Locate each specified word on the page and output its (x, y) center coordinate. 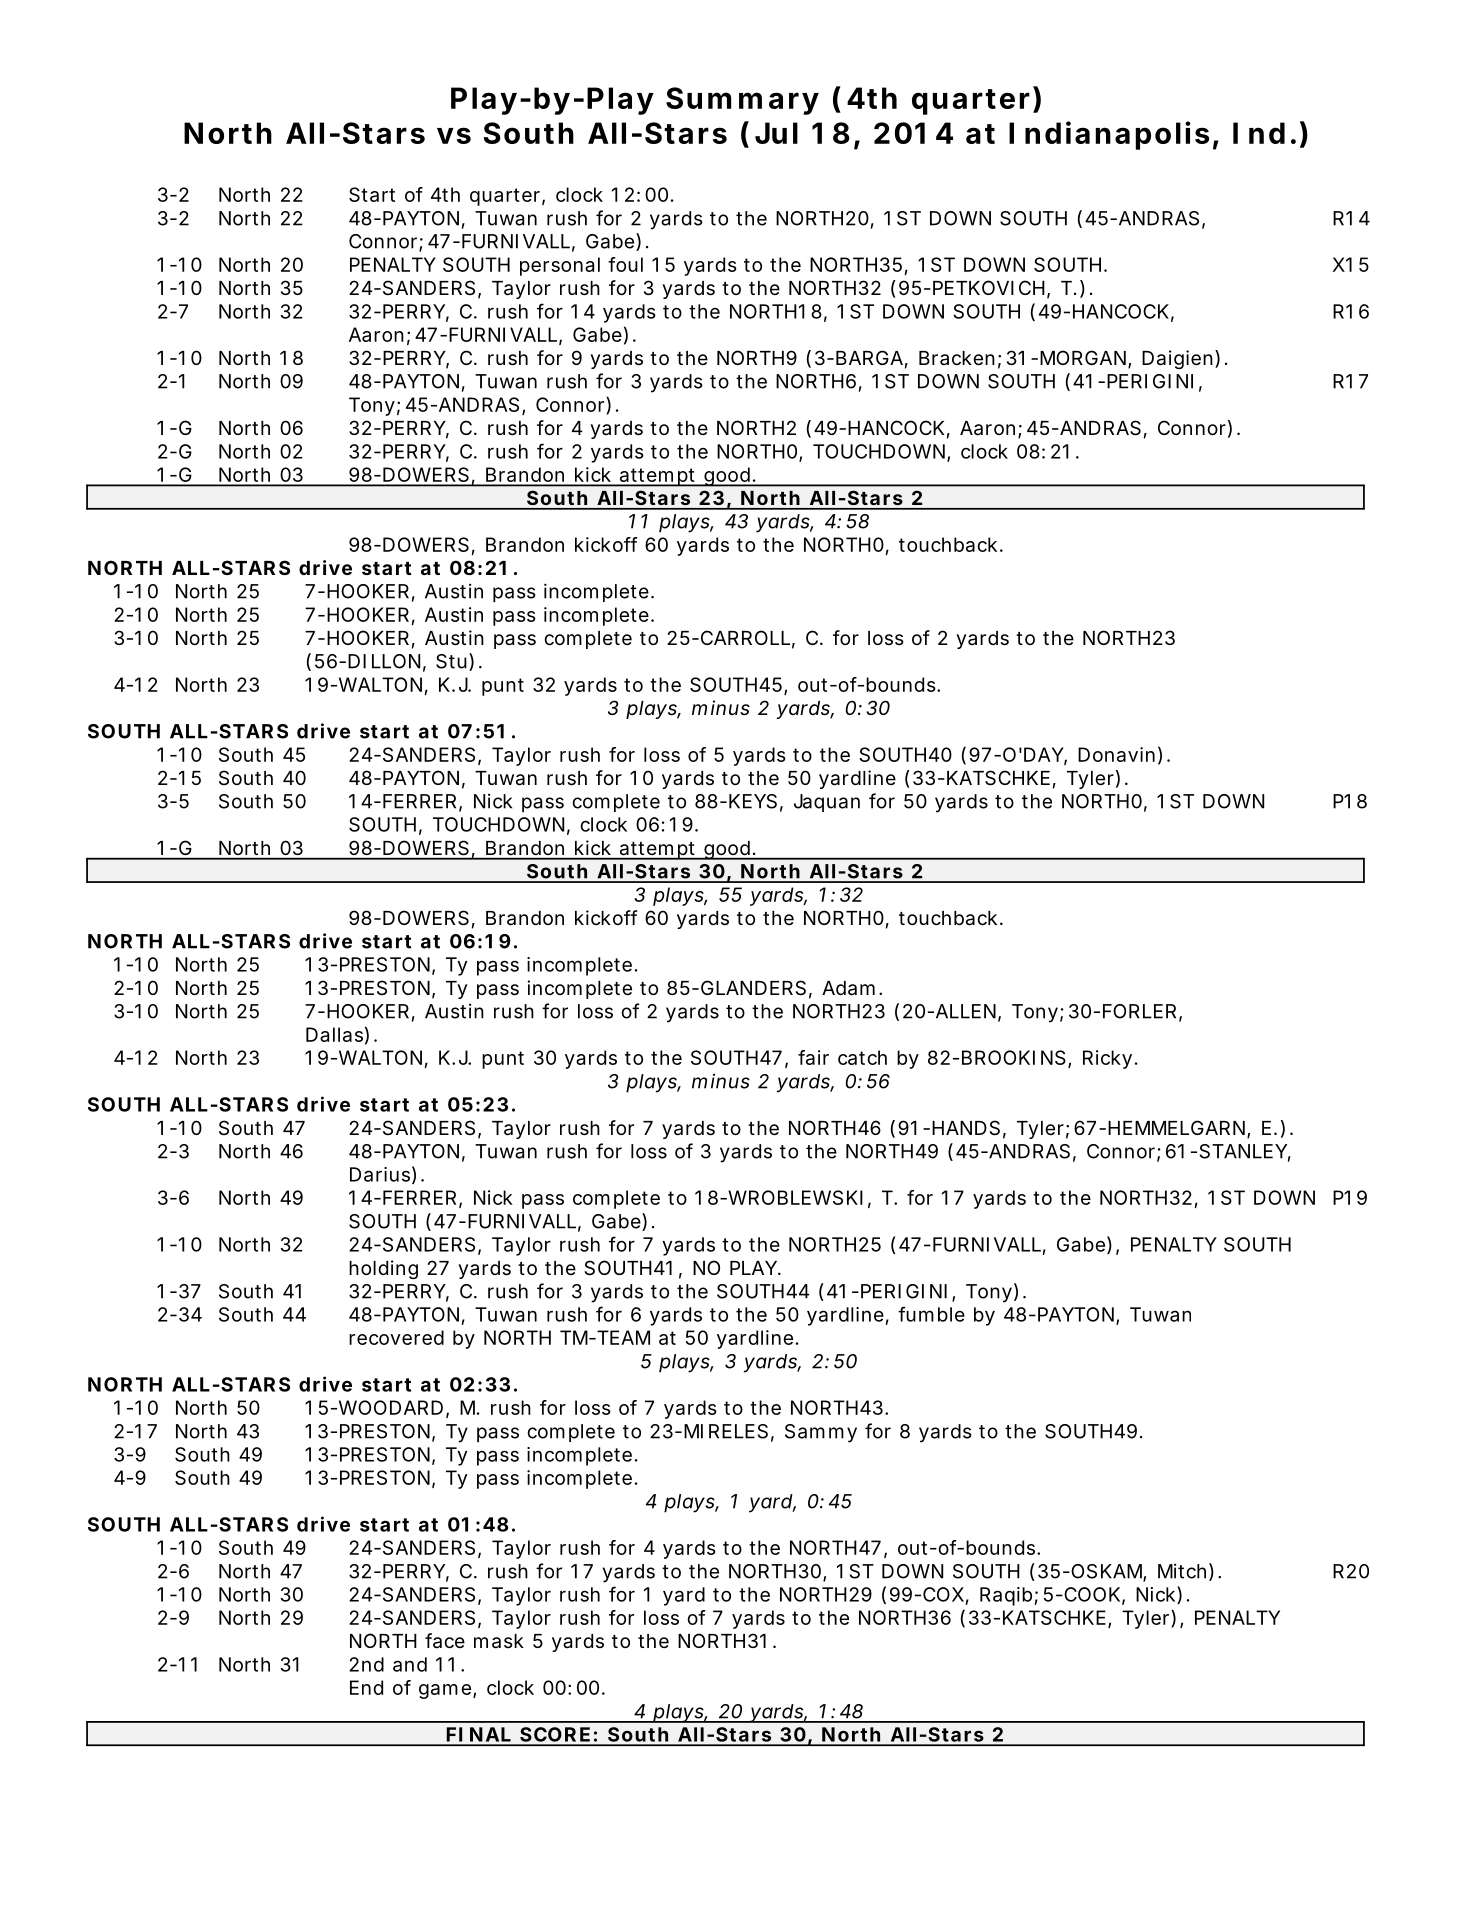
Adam (852, 988)
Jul (776, 133)
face (445, 1641)
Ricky (1110, 1059)
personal (560, 266)
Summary (742, 101)
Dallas (337, 1035)
